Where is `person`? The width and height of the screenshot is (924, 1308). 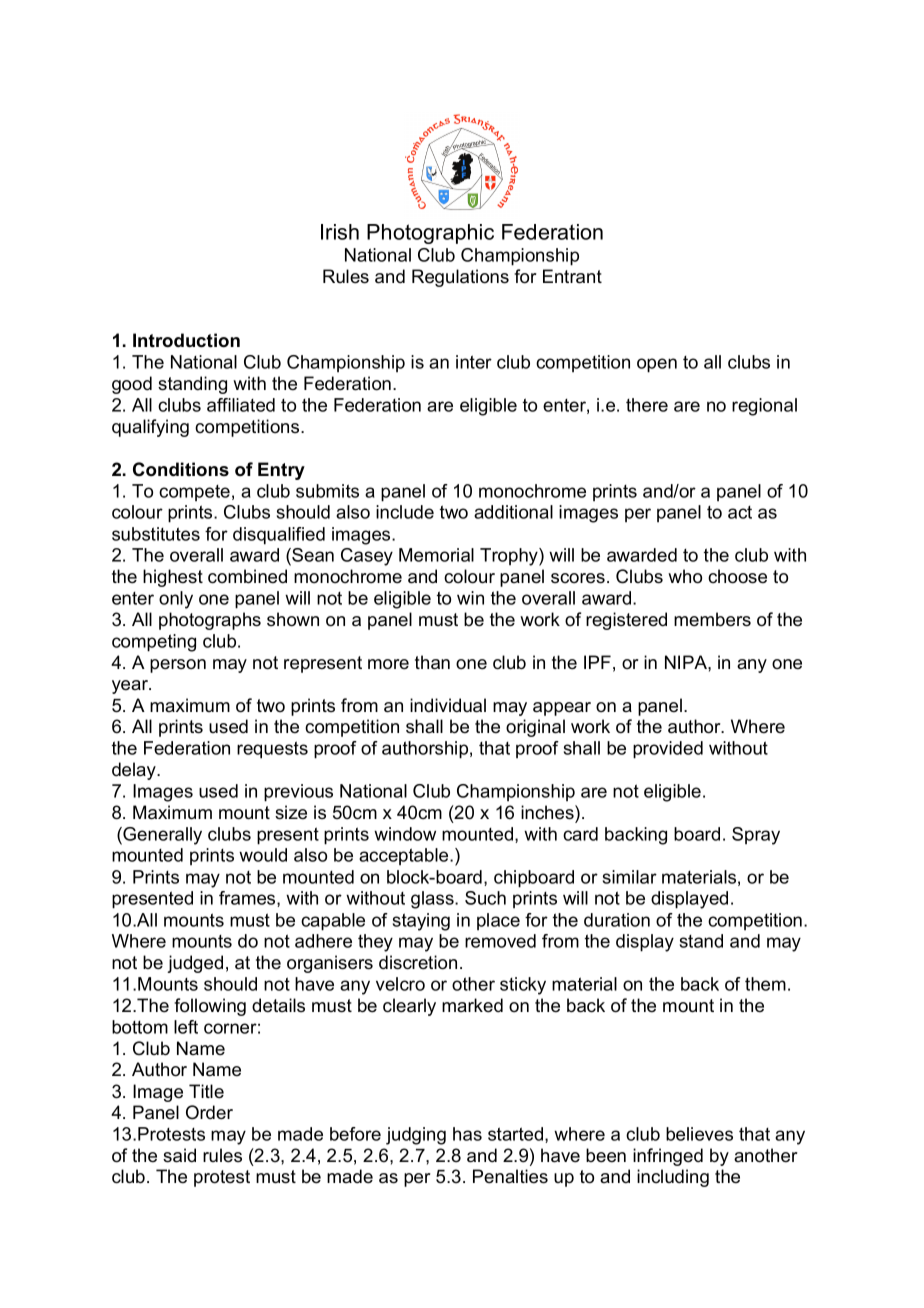
person is located at coordinates (178, 666).
